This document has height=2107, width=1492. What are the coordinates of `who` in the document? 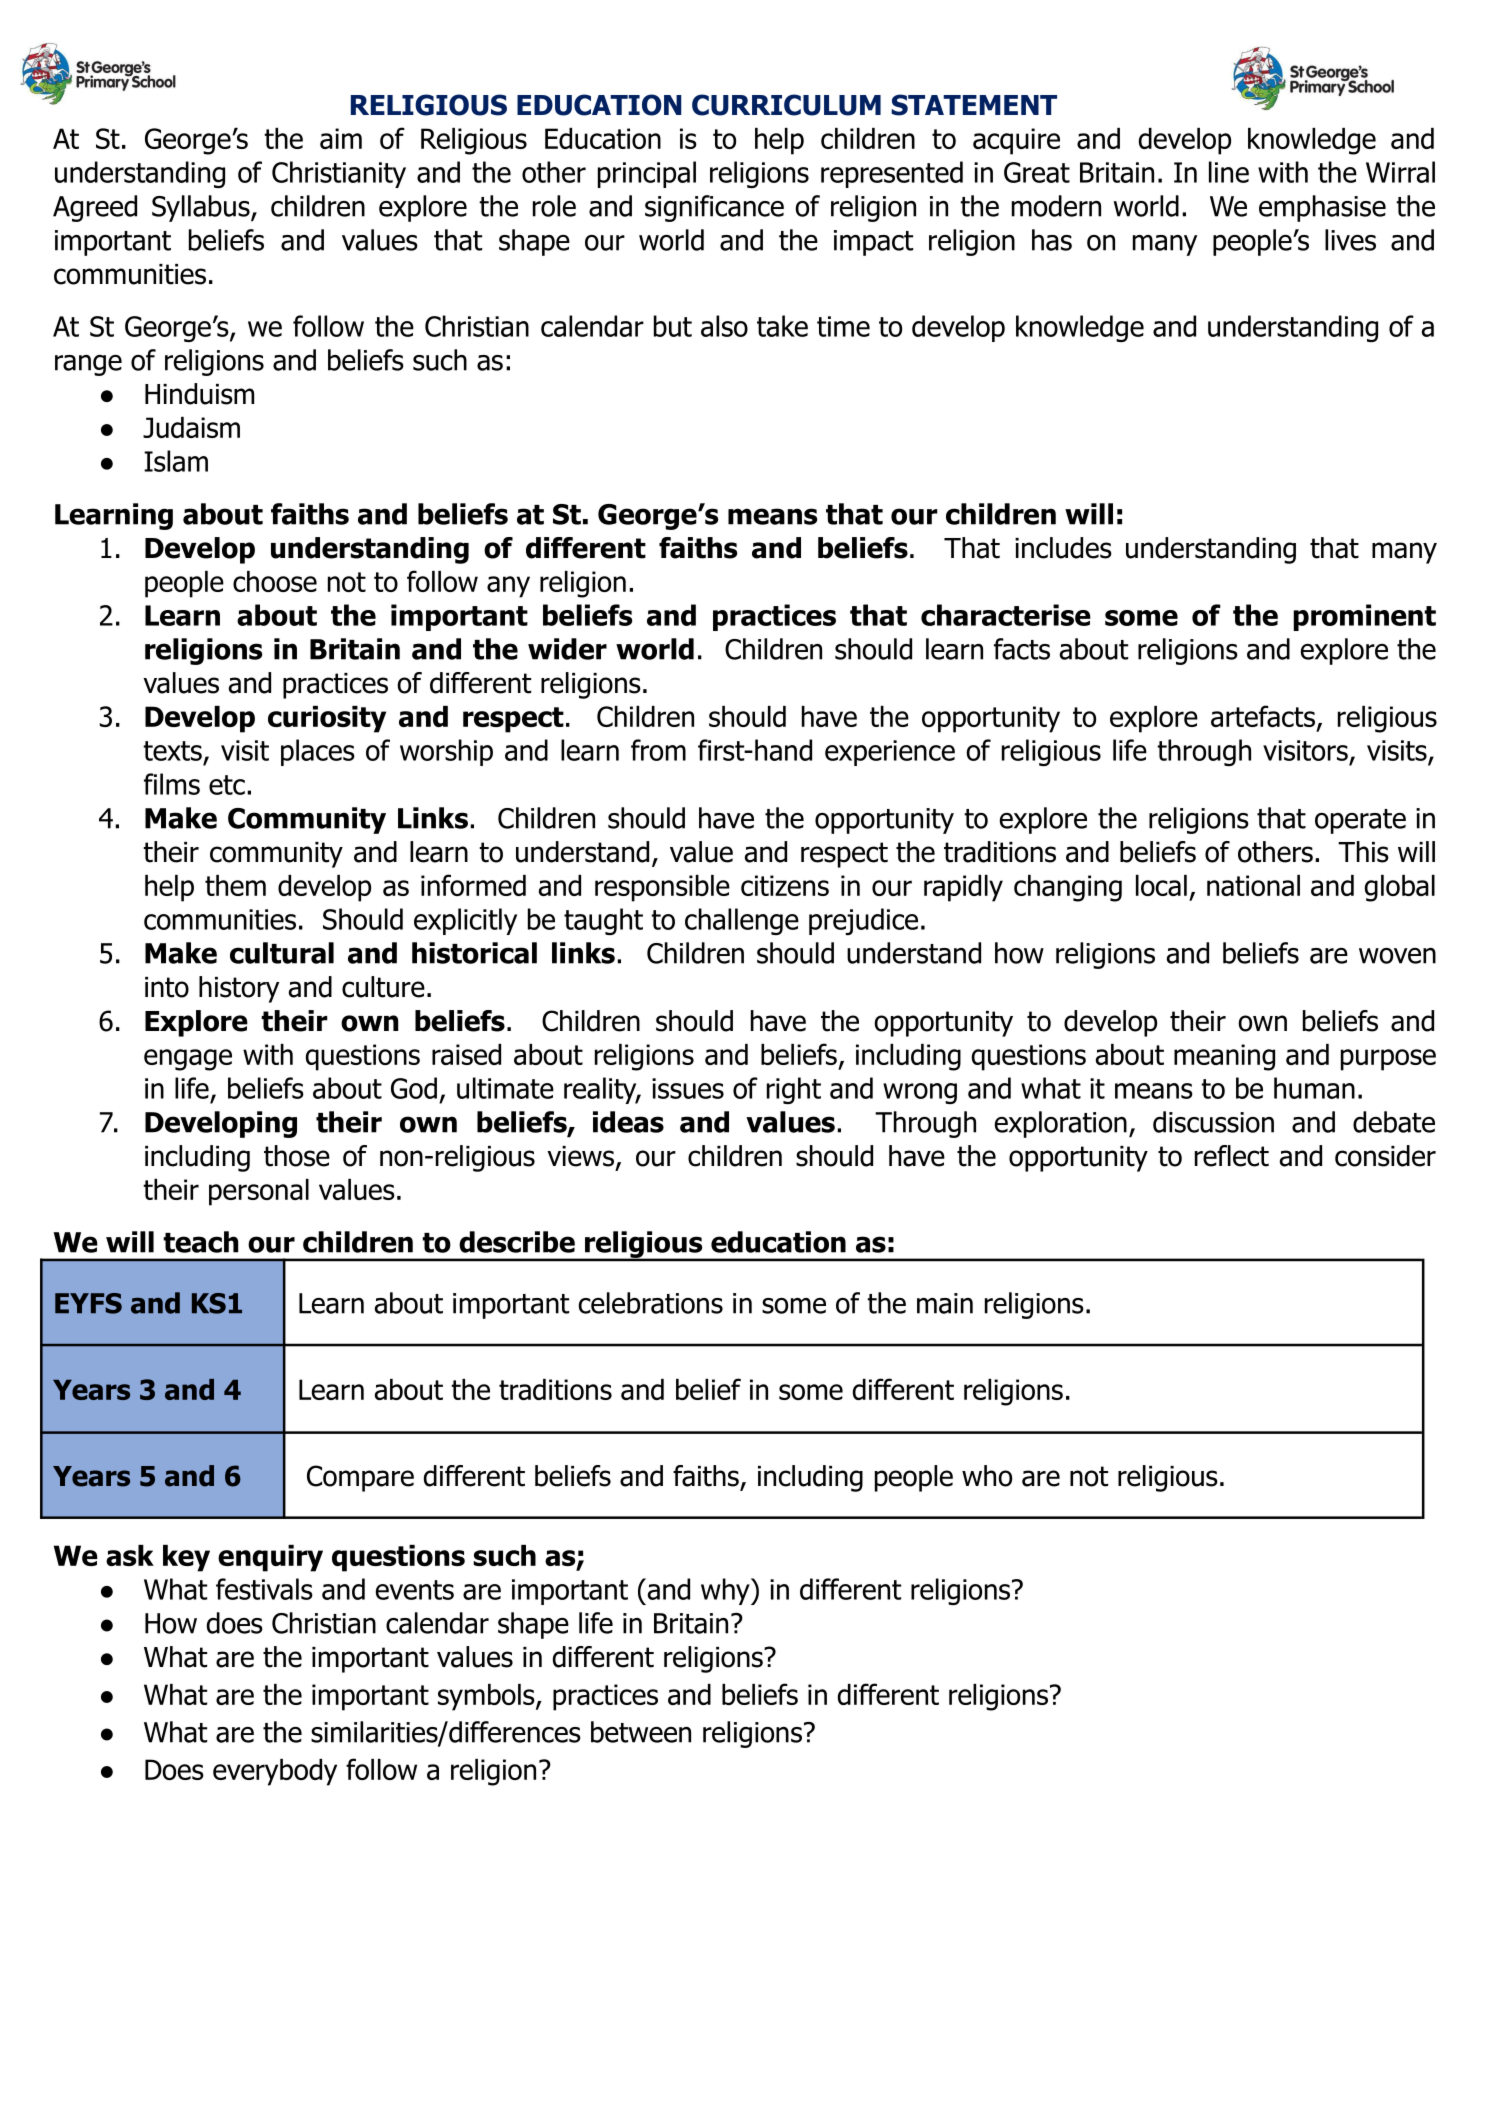 It's located at (987, 1476).
